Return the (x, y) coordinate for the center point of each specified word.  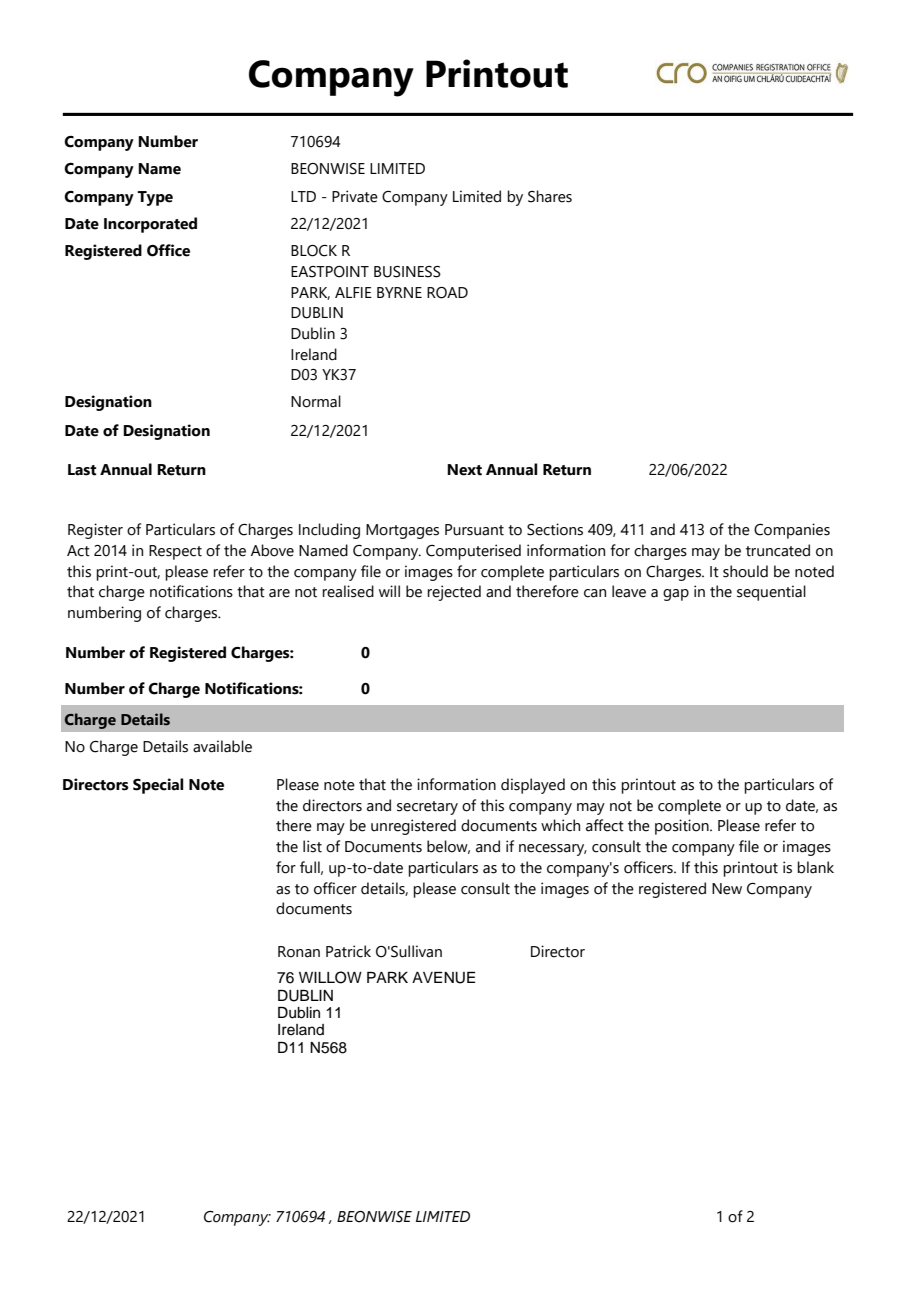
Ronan (299, 952)
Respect (175, 552)
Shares (550, 196)
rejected (454, 593)
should (745, 571)
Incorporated (150, 225)
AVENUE (443, 978)
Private (355, 196)
